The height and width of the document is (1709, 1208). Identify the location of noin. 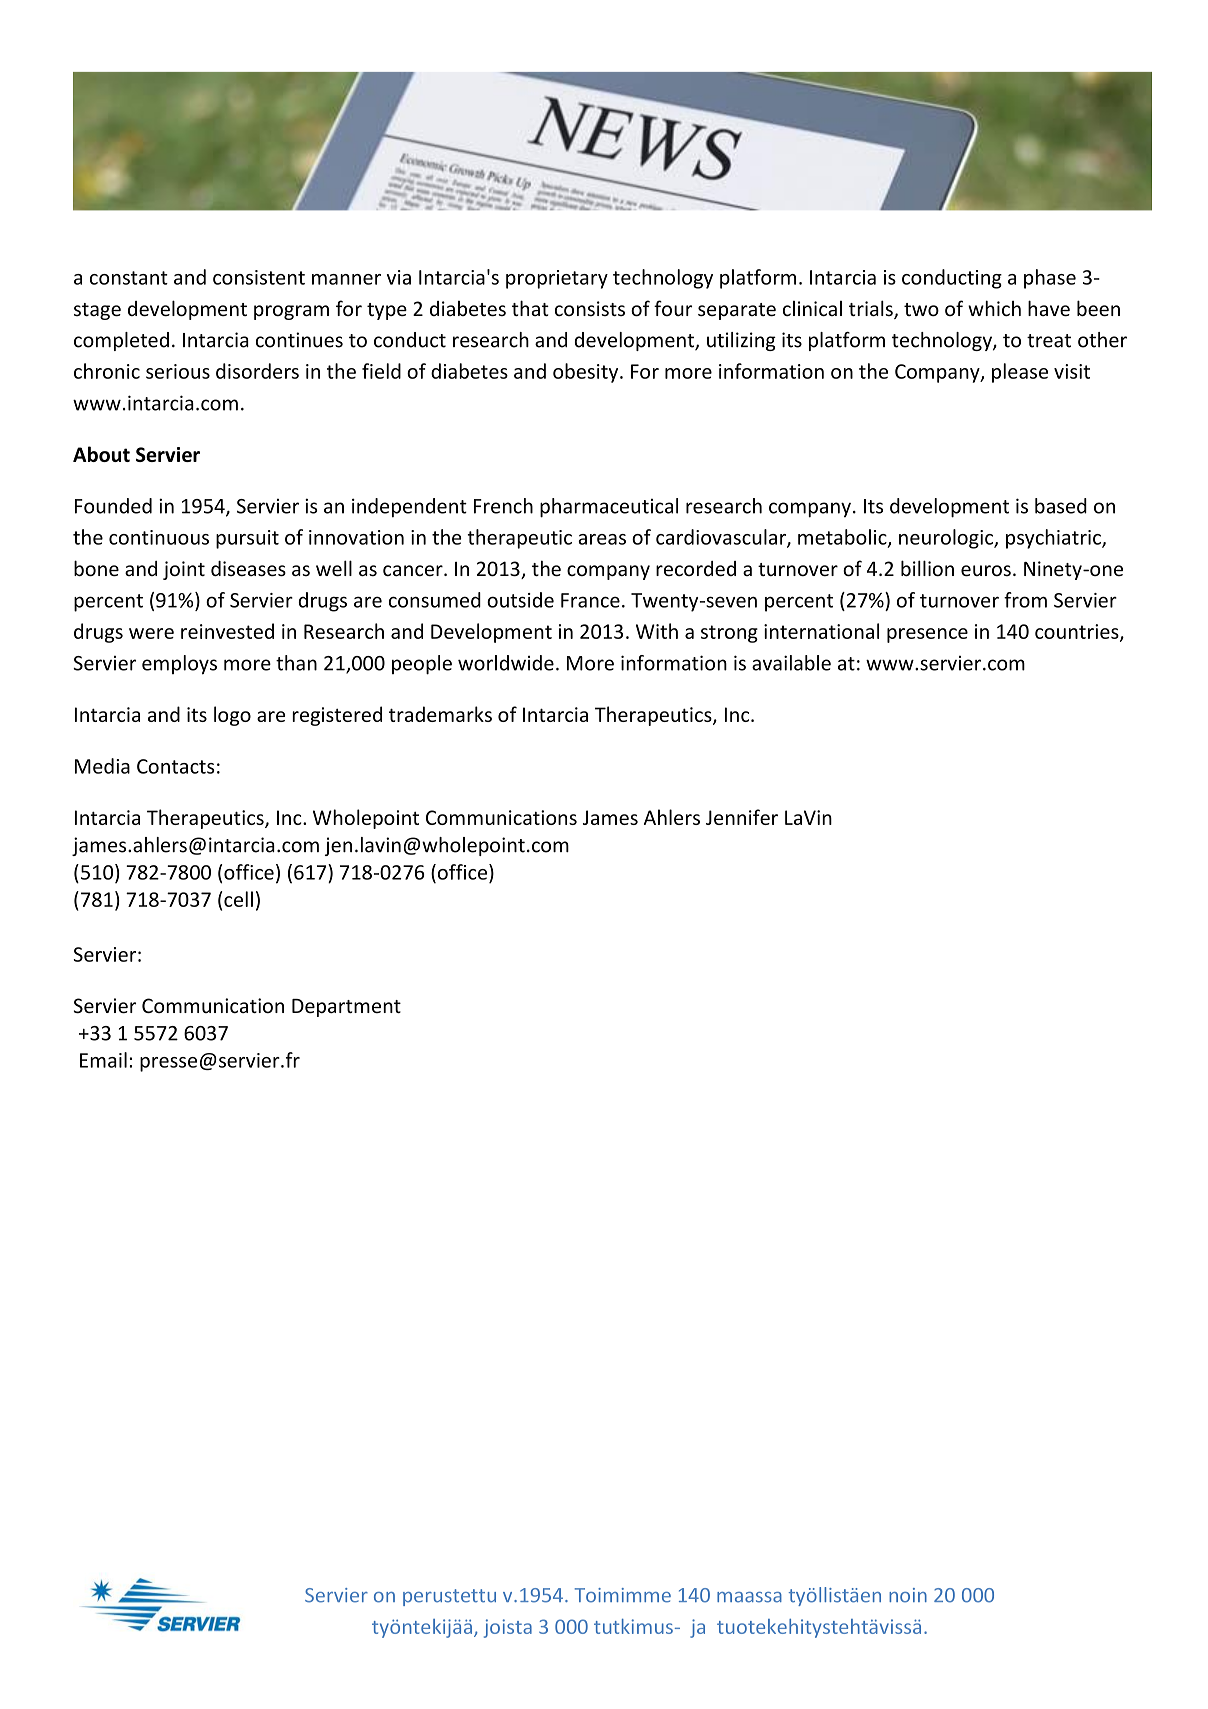
(908, 1595).
